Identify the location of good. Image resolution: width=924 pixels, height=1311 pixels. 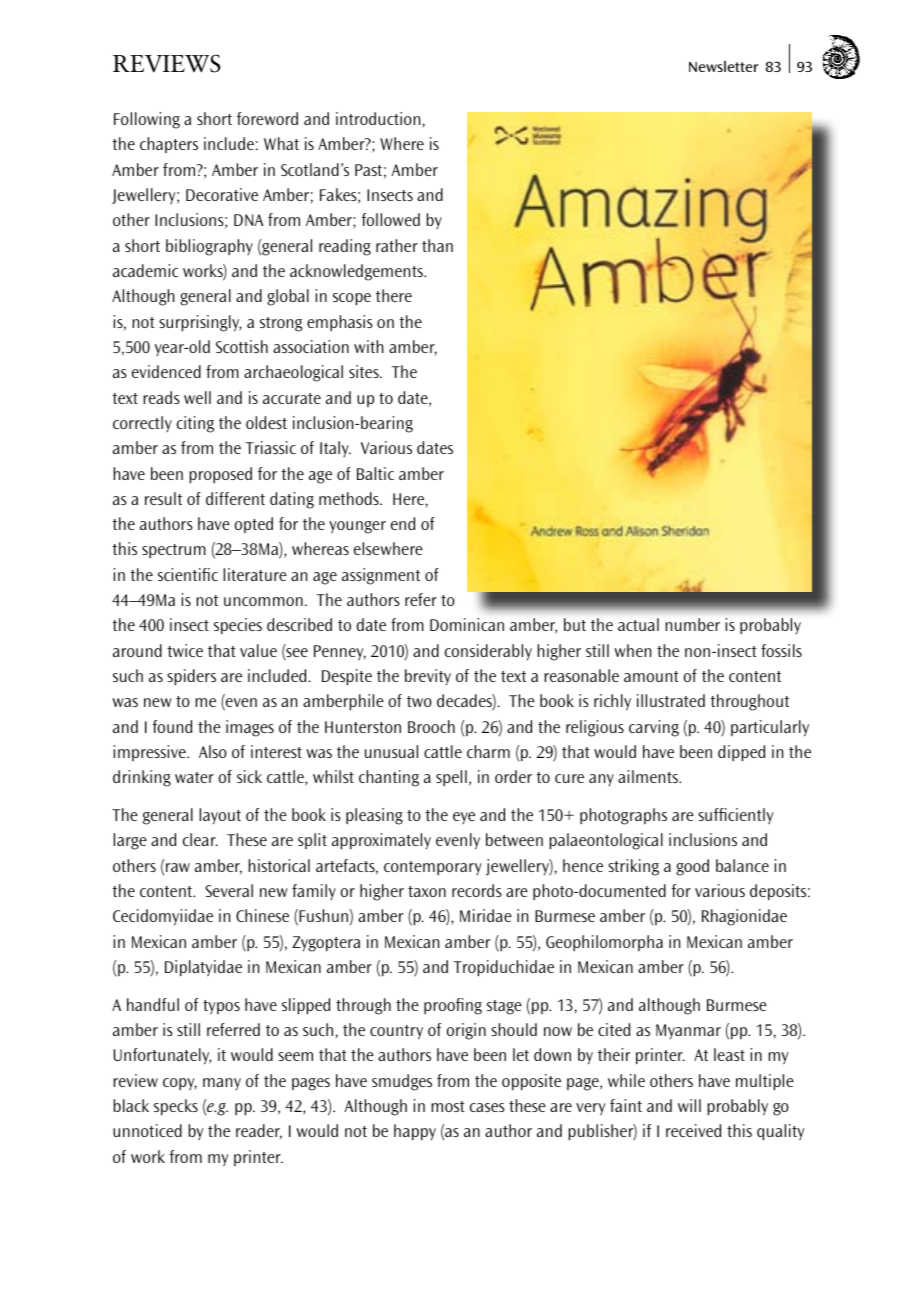
(692, 867).
